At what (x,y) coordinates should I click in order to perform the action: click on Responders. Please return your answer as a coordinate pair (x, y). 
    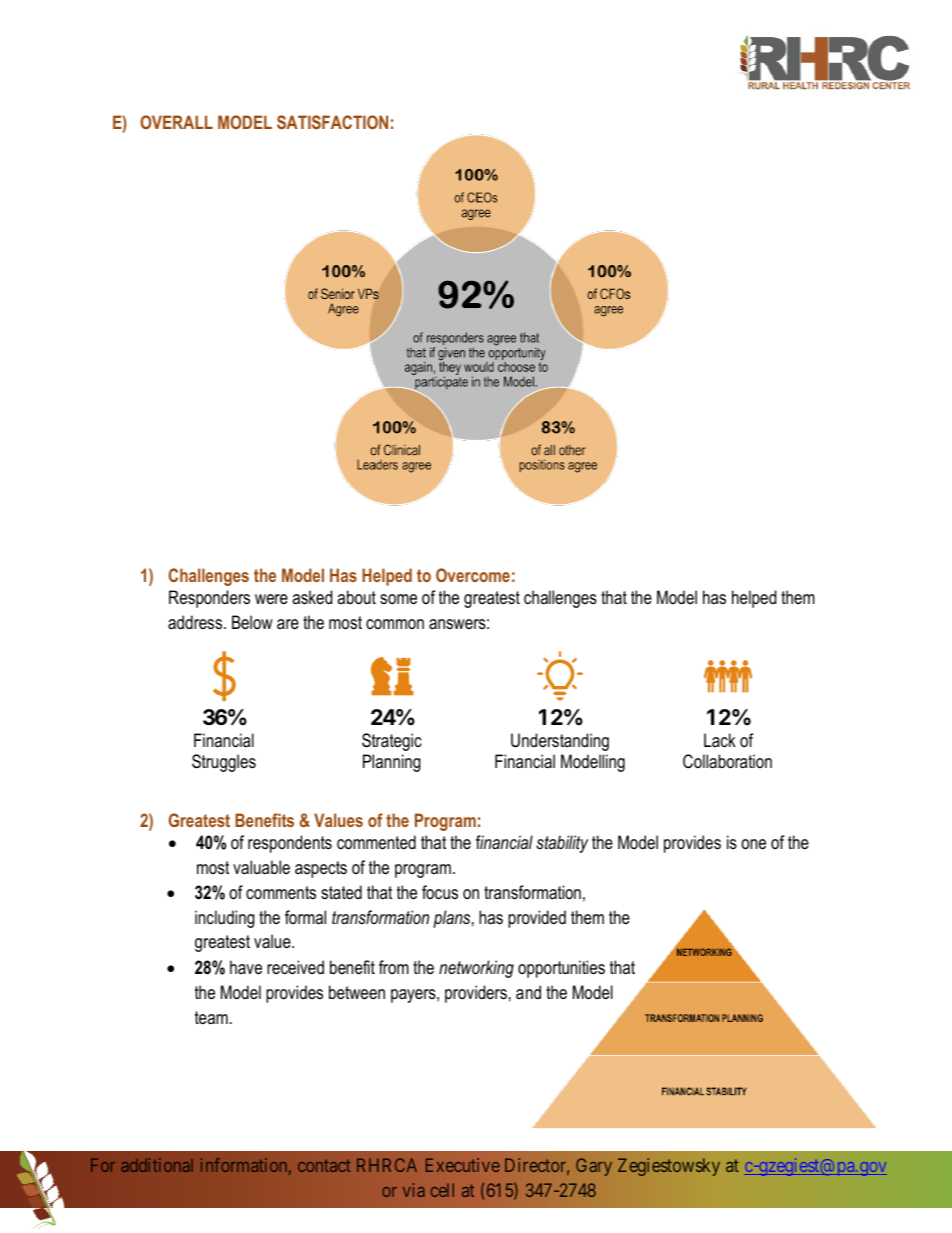
    Looking at the image, I should click on (209, 599).
